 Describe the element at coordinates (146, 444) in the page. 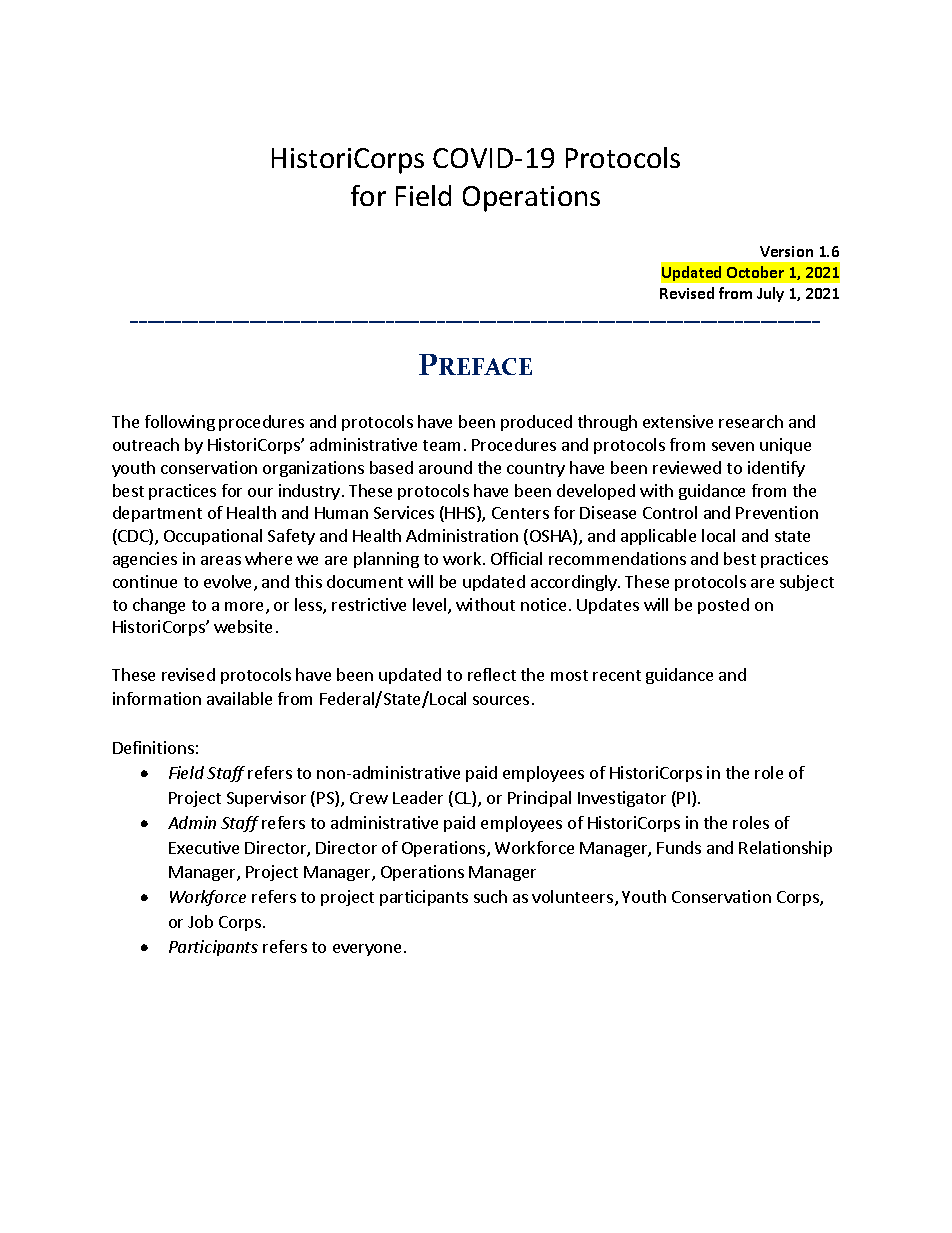

I see `outreach` at that location.
